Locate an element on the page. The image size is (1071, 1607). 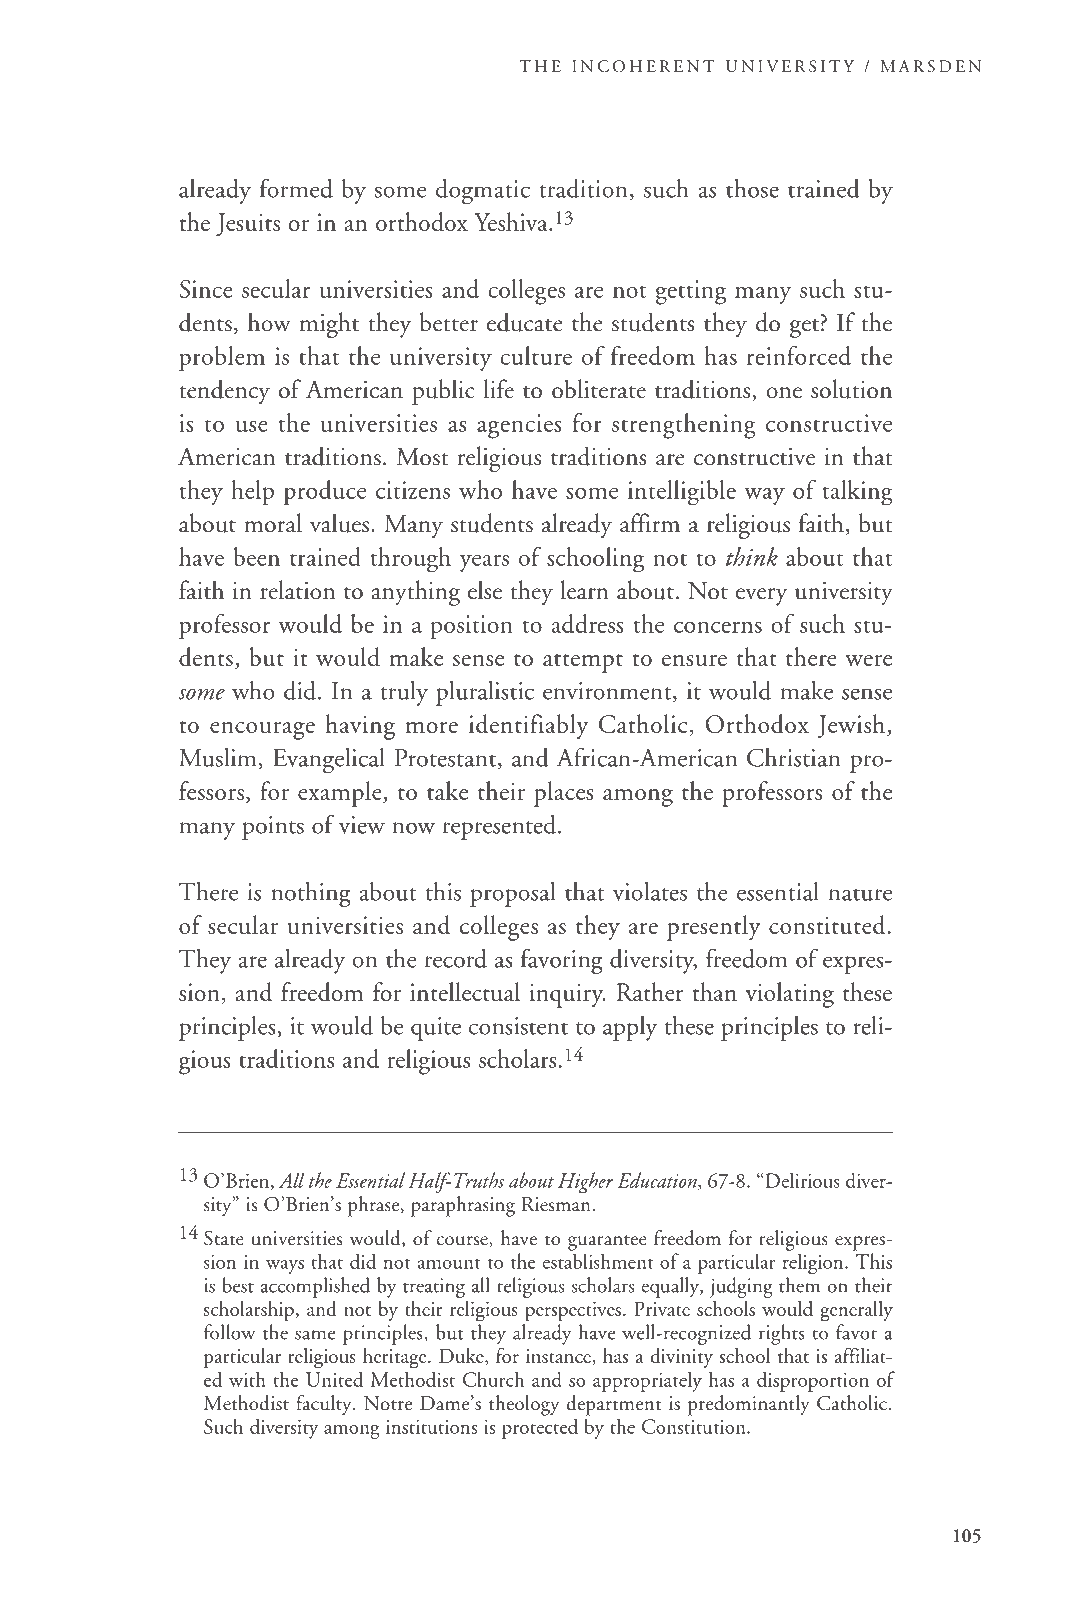
talking is located at coordinates (858, 492).
